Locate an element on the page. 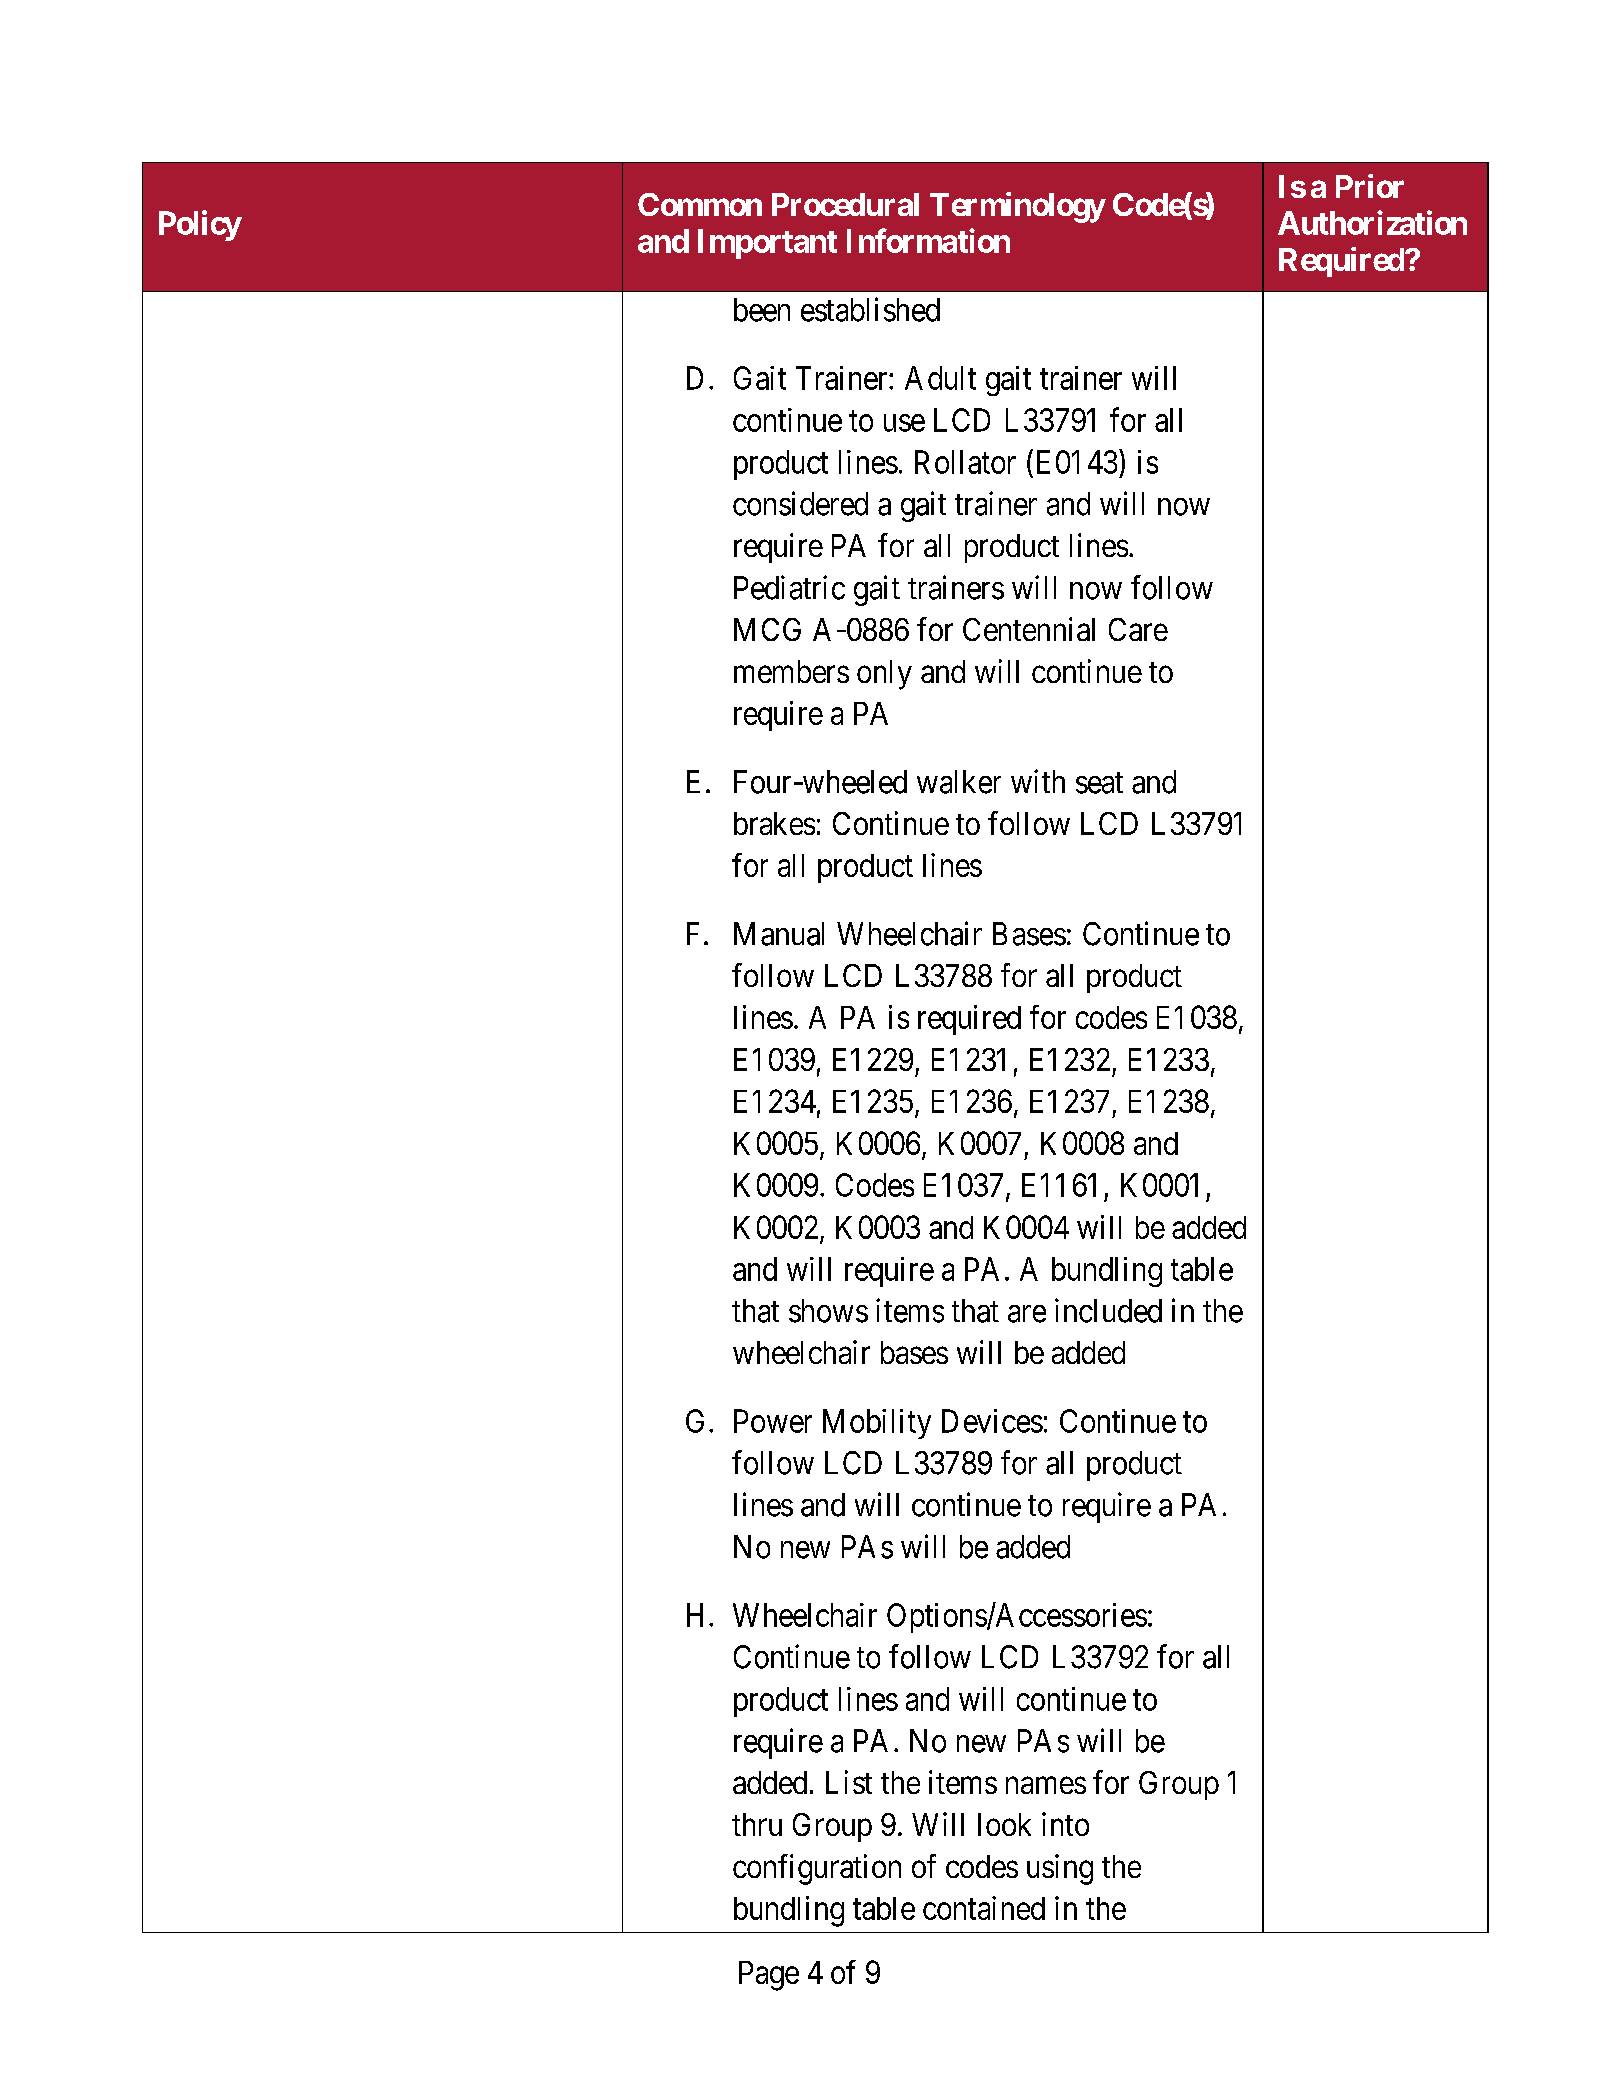  included is located at coordinates (1108, 1310).
